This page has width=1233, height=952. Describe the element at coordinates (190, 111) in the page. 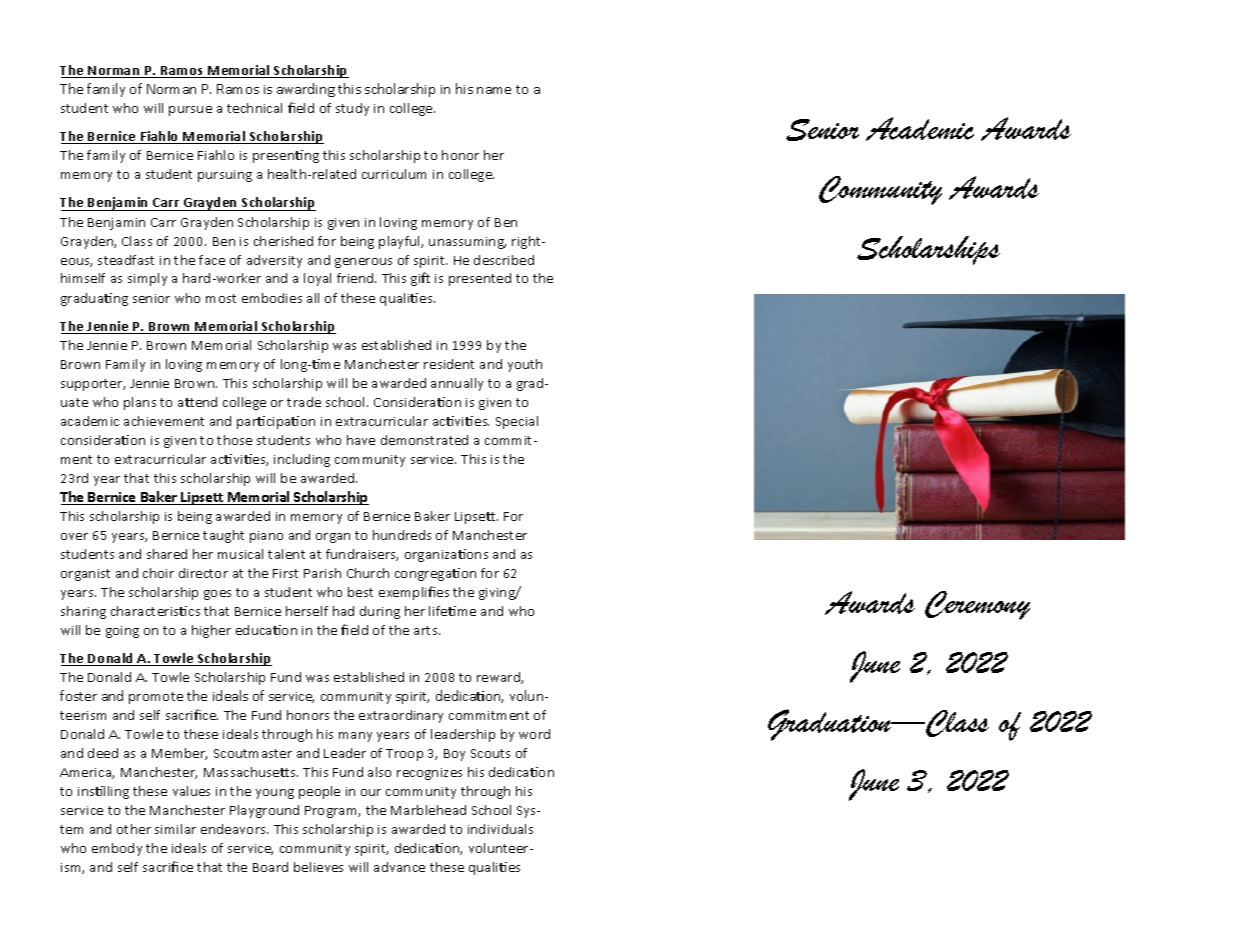

I see `pursue` at that location.
